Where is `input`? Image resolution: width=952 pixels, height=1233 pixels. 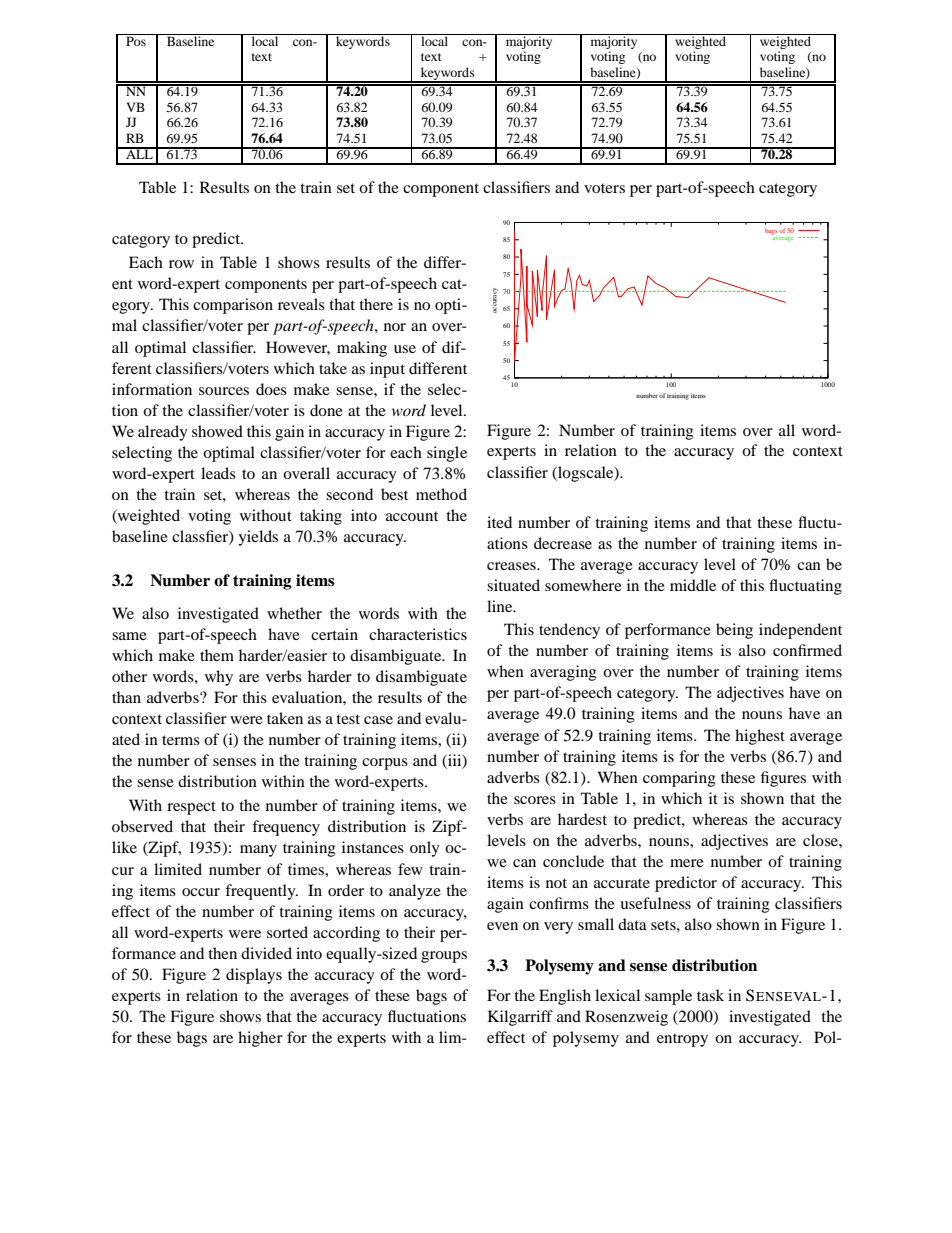
input is located at coordinates (387, 370).
